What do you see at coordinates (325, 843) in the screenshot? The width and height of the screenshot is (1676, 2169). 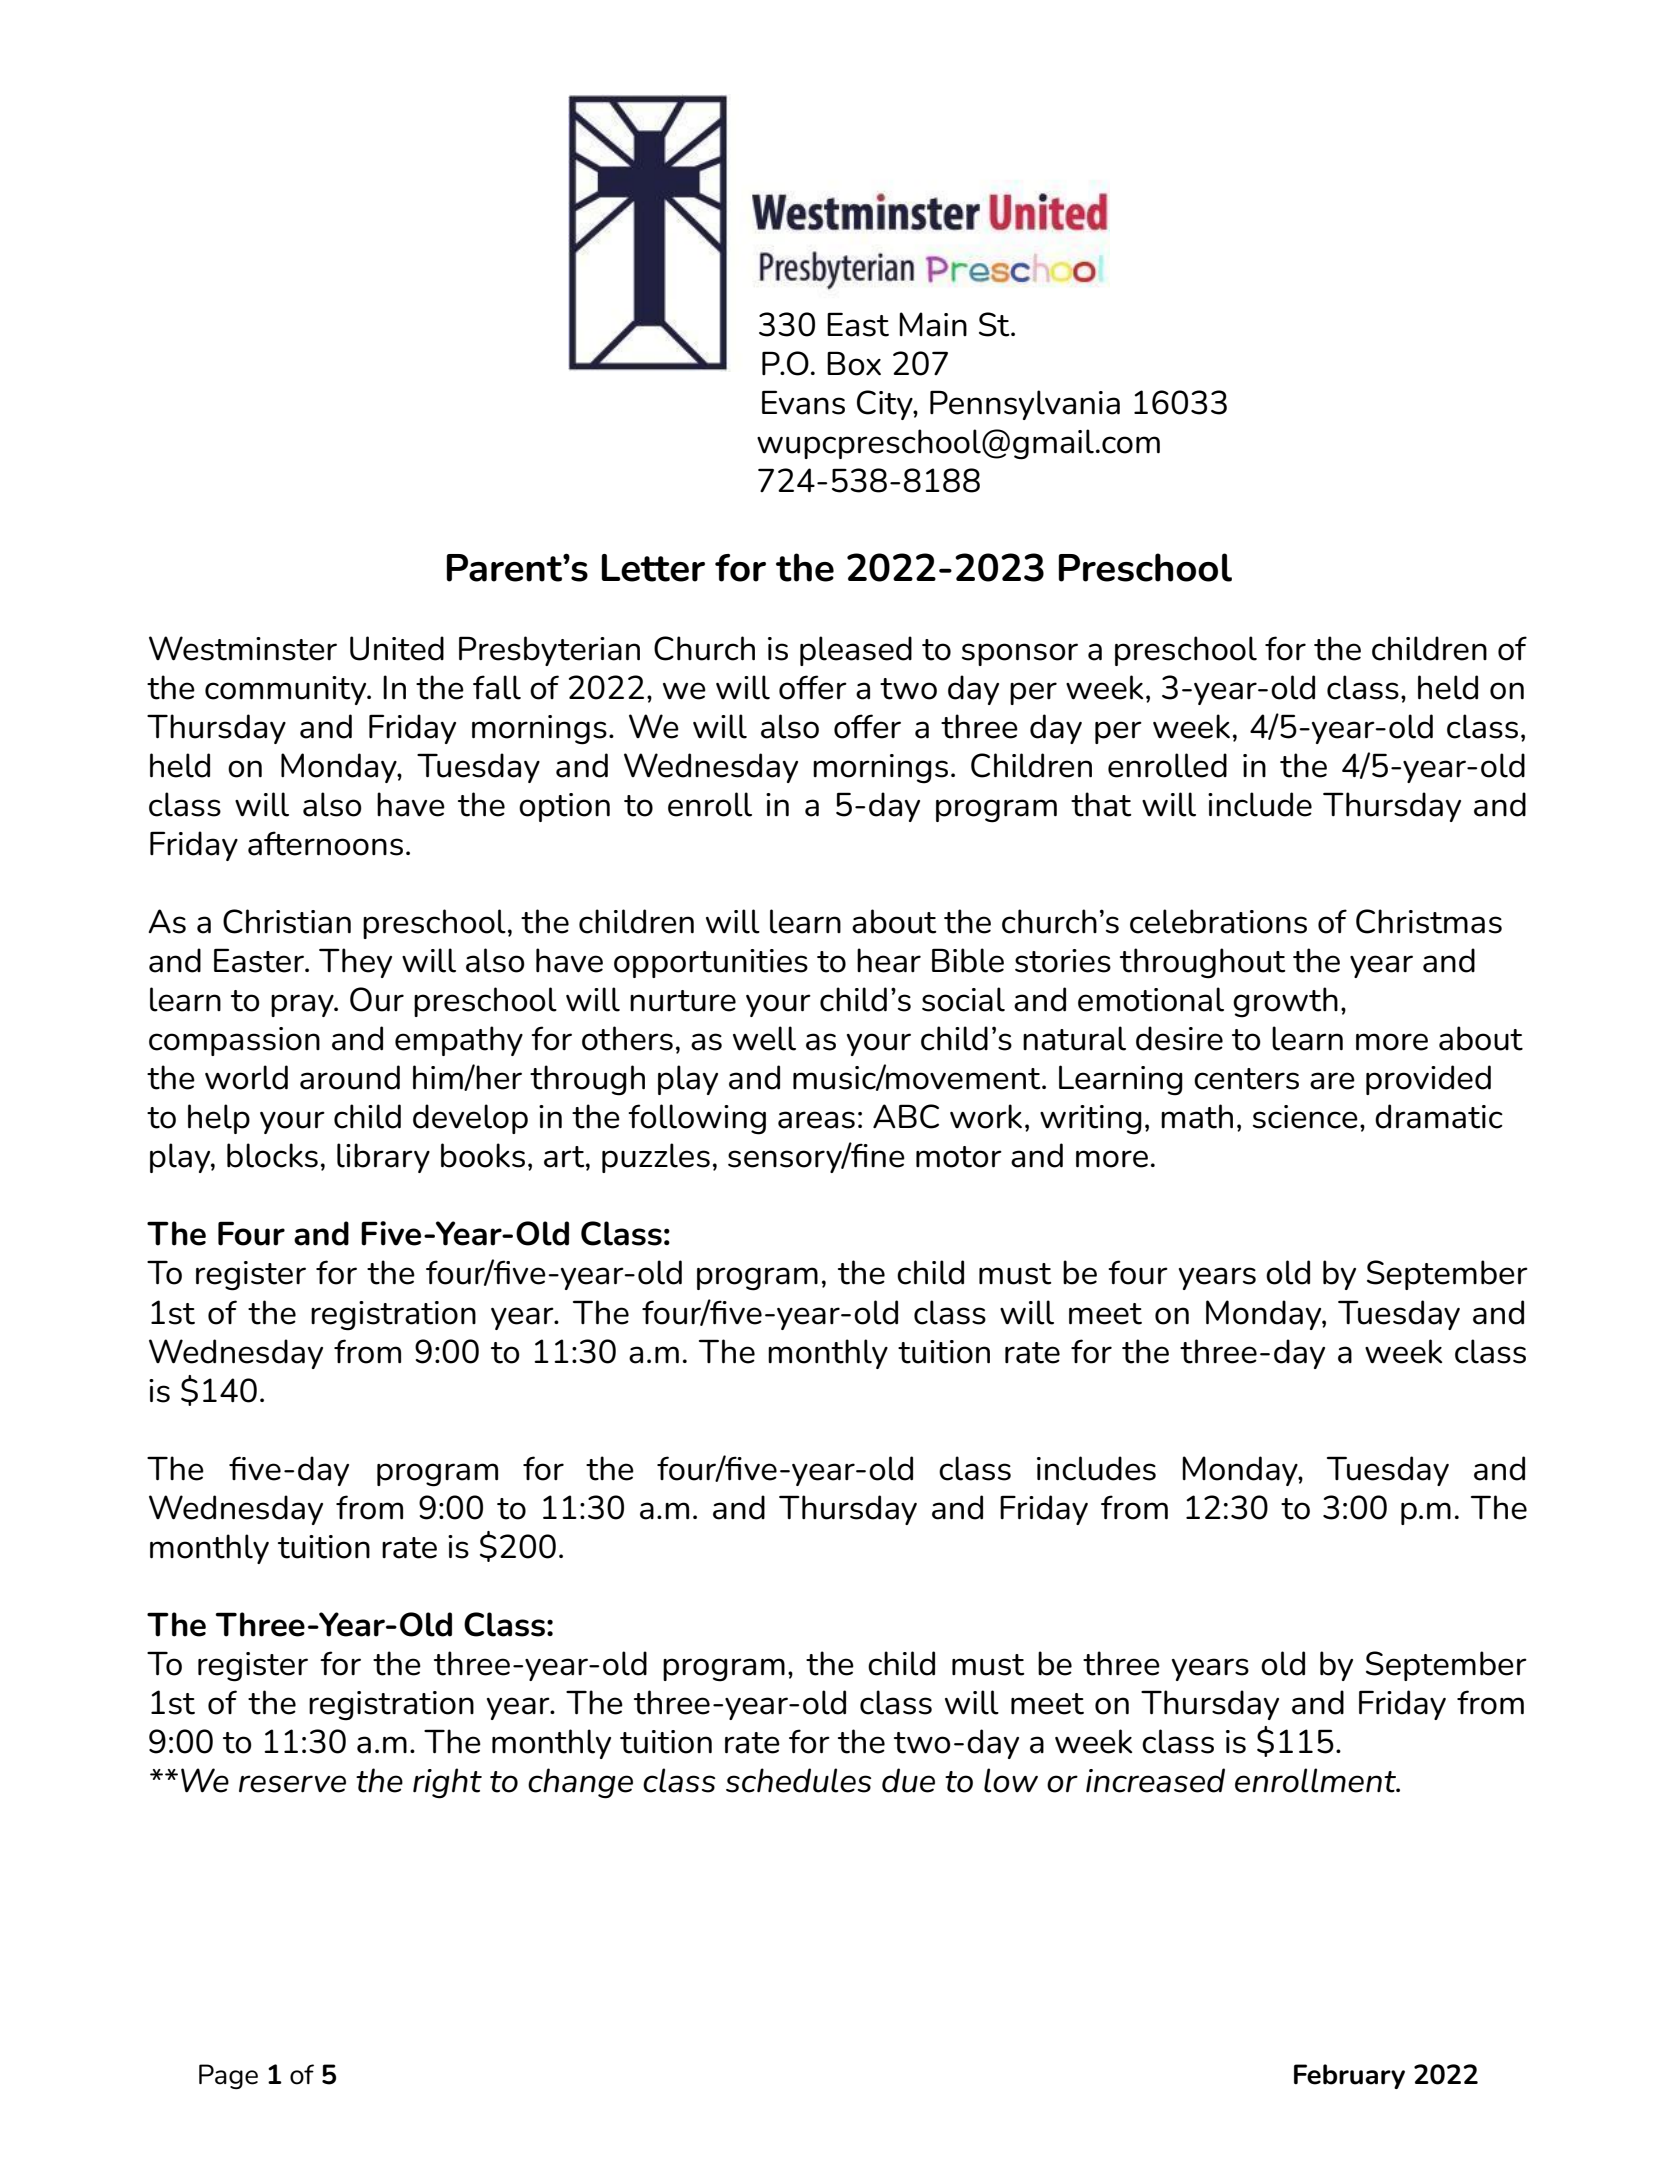 I see `afternoons` at bounding box center [325, 843].
